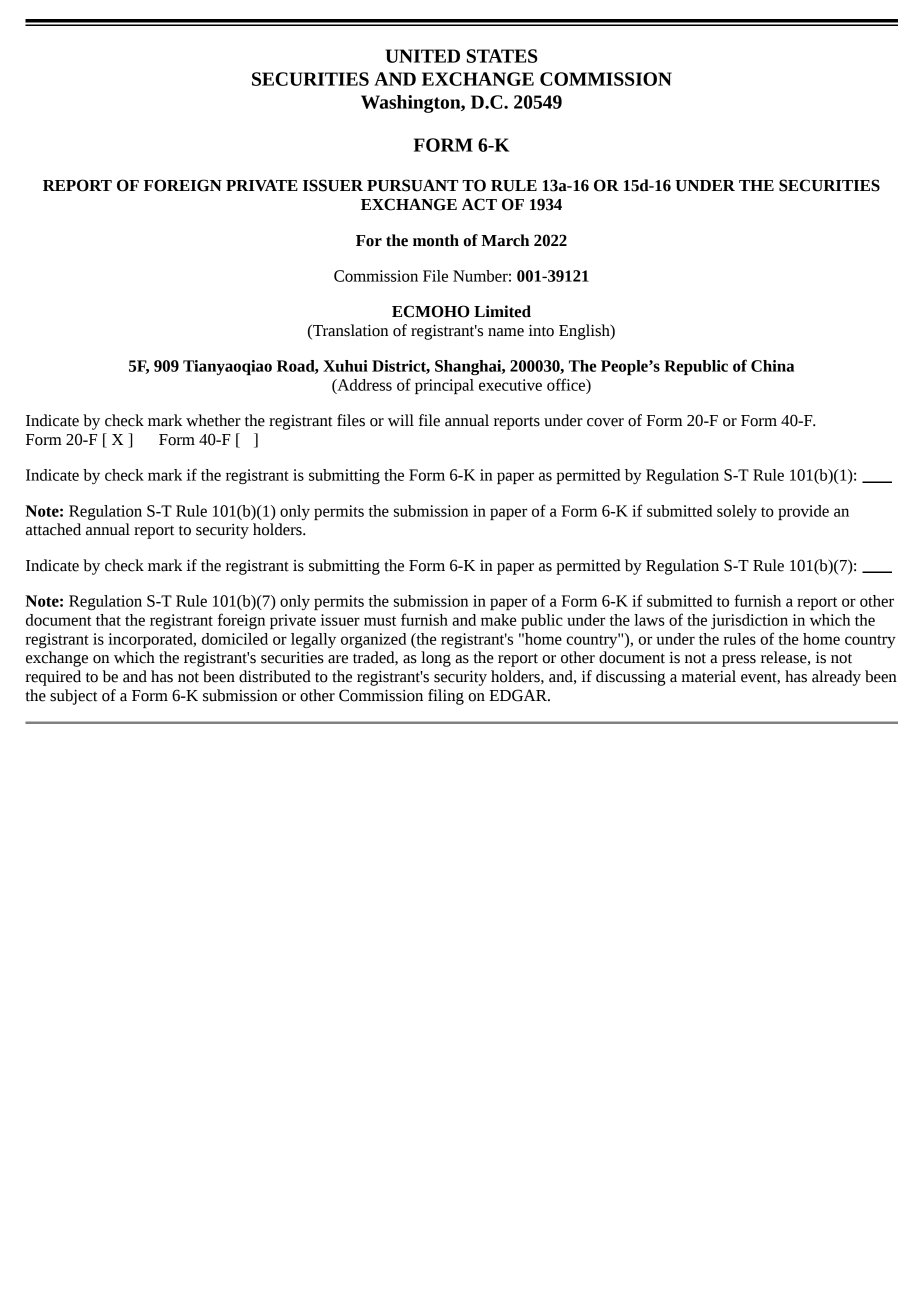 This page has width=924, height=1308. I want to click on ACT, so click(479, 204).
